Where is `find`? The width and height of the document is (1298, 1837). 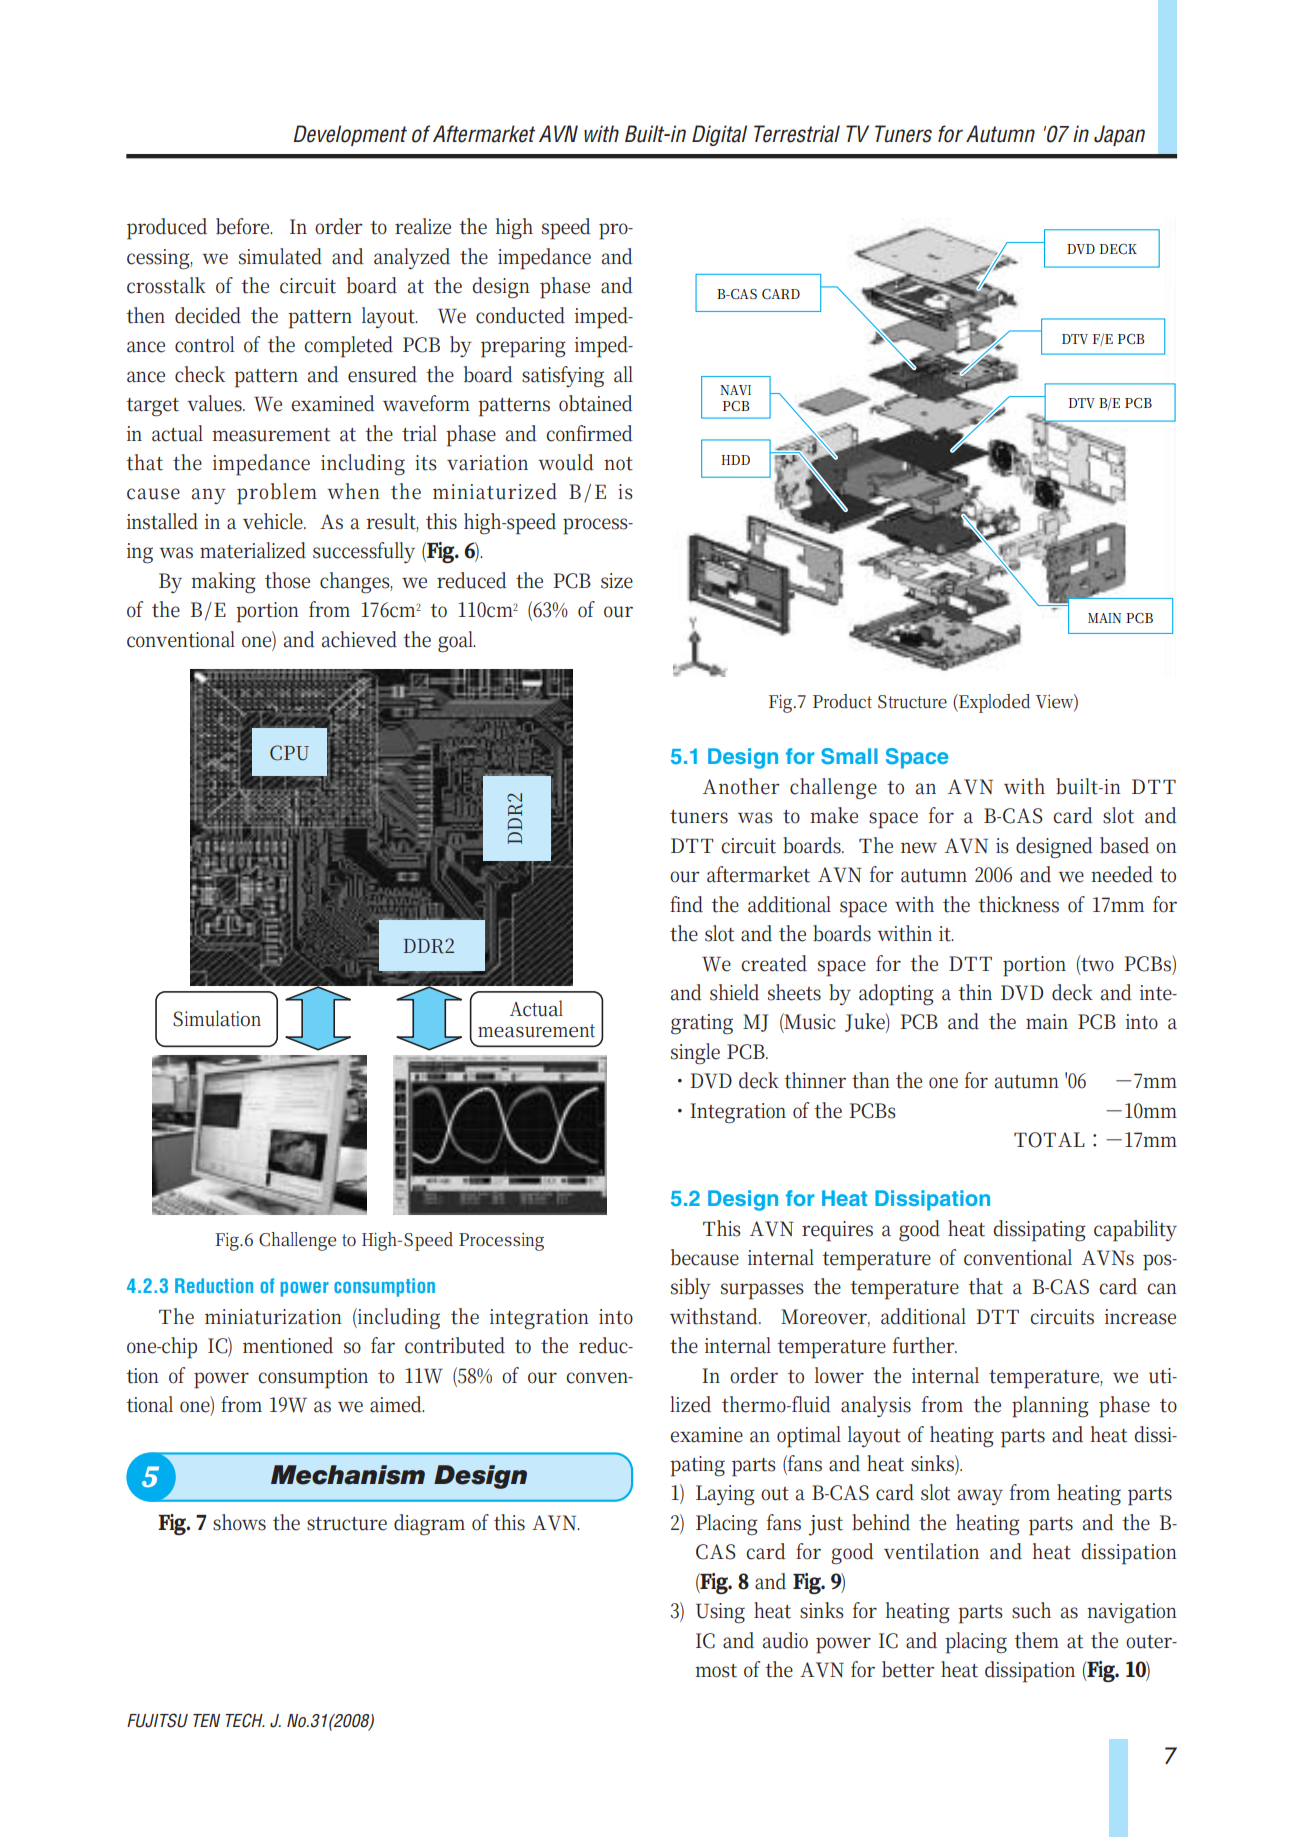 find is located at coordinates (686, 904).
